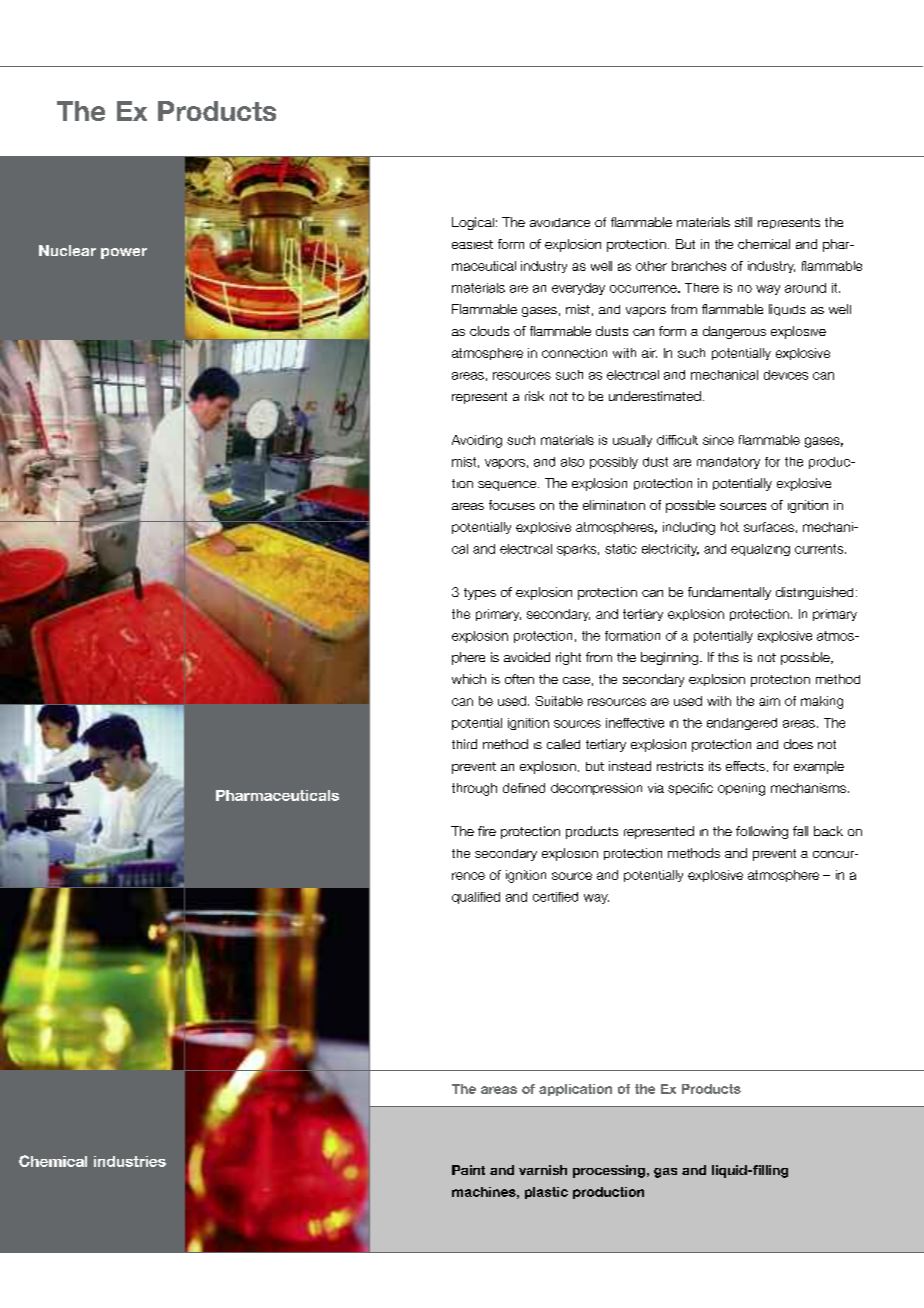  Describe the element at coordinates (728, 463) in the screenshot. I see `mandatory` at that location.
